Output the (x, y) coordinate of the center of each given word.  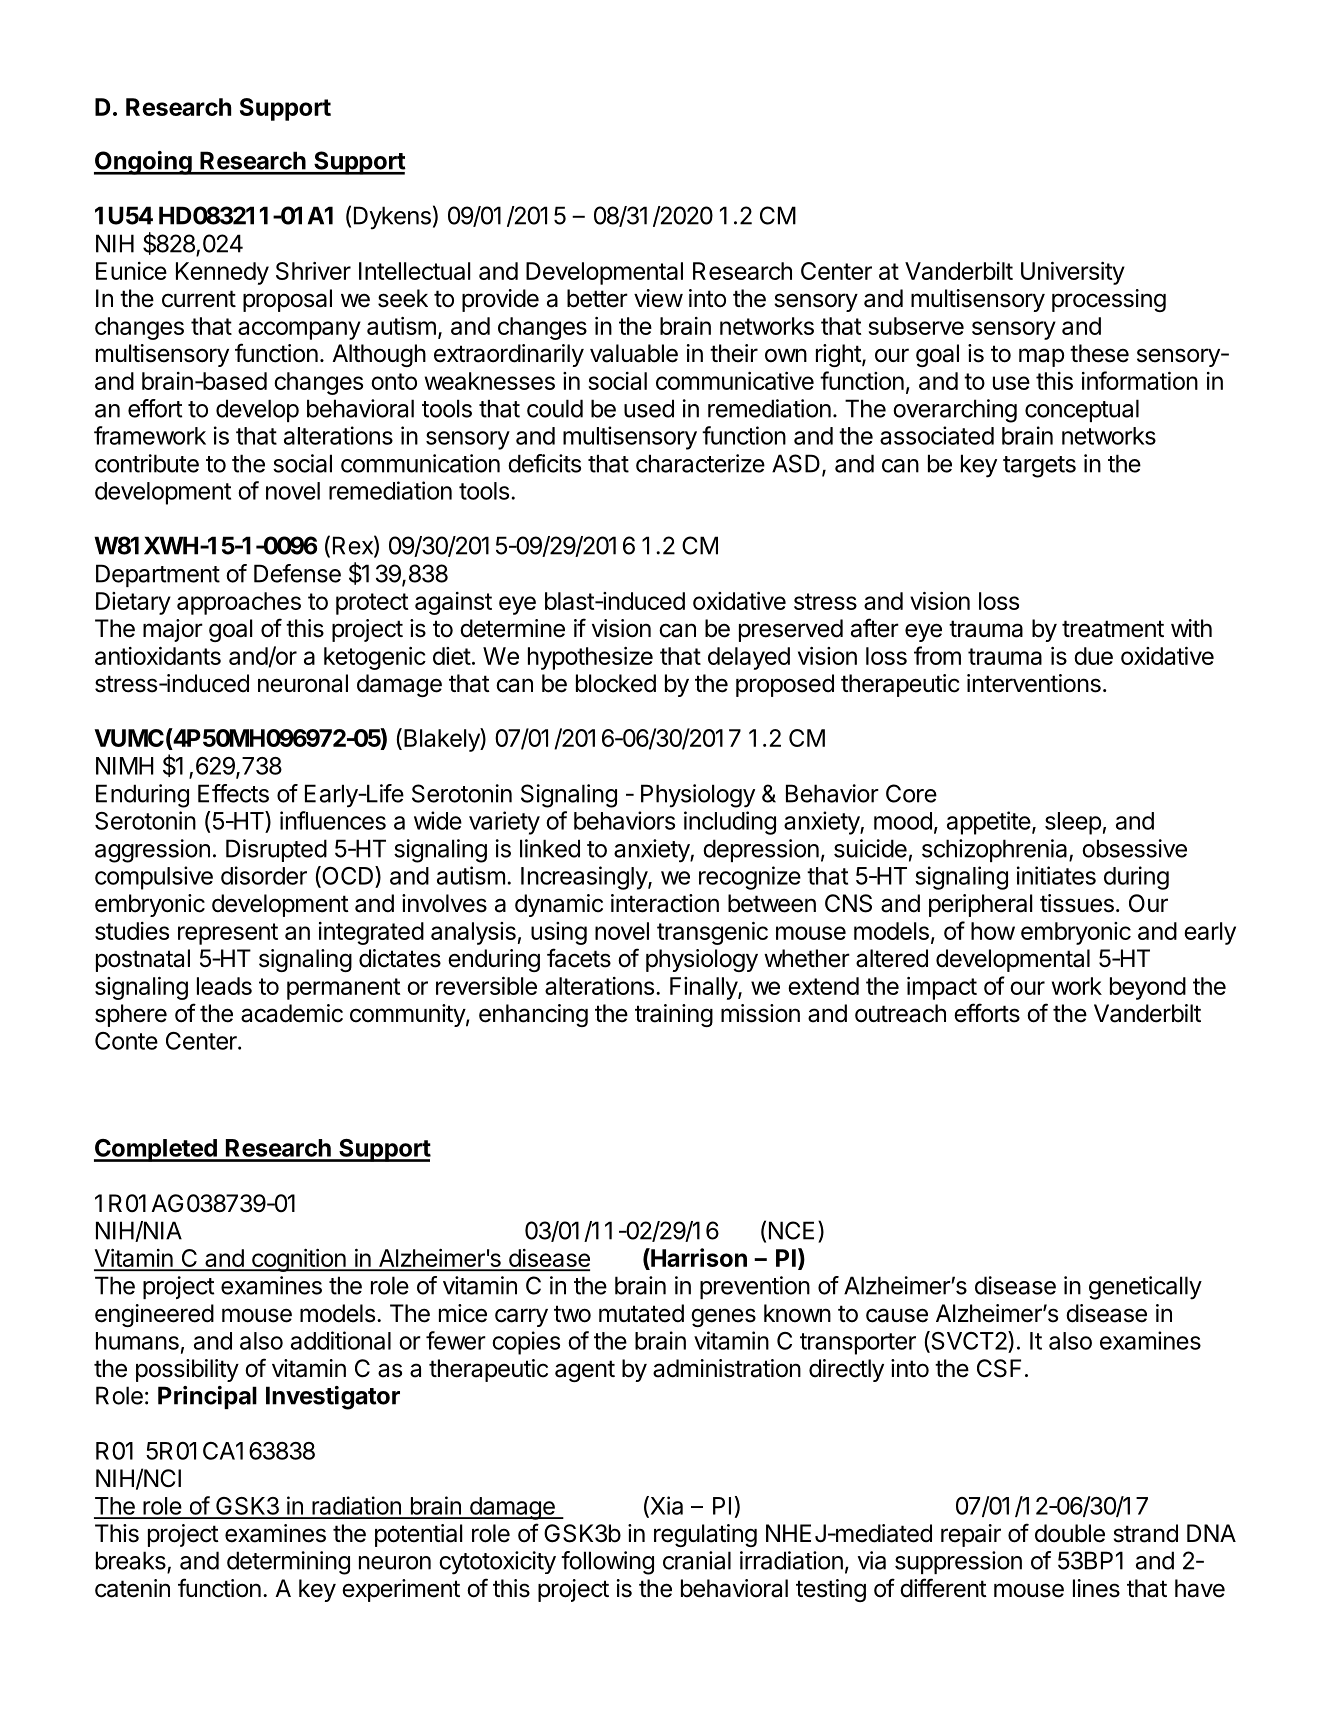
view (658, 298)
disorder (264, 875)
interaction (665, 903)
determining (288, 1563)
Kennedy (222, 273)
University (1073, 273)
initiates (1056, 875)
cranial (697, 1560)
